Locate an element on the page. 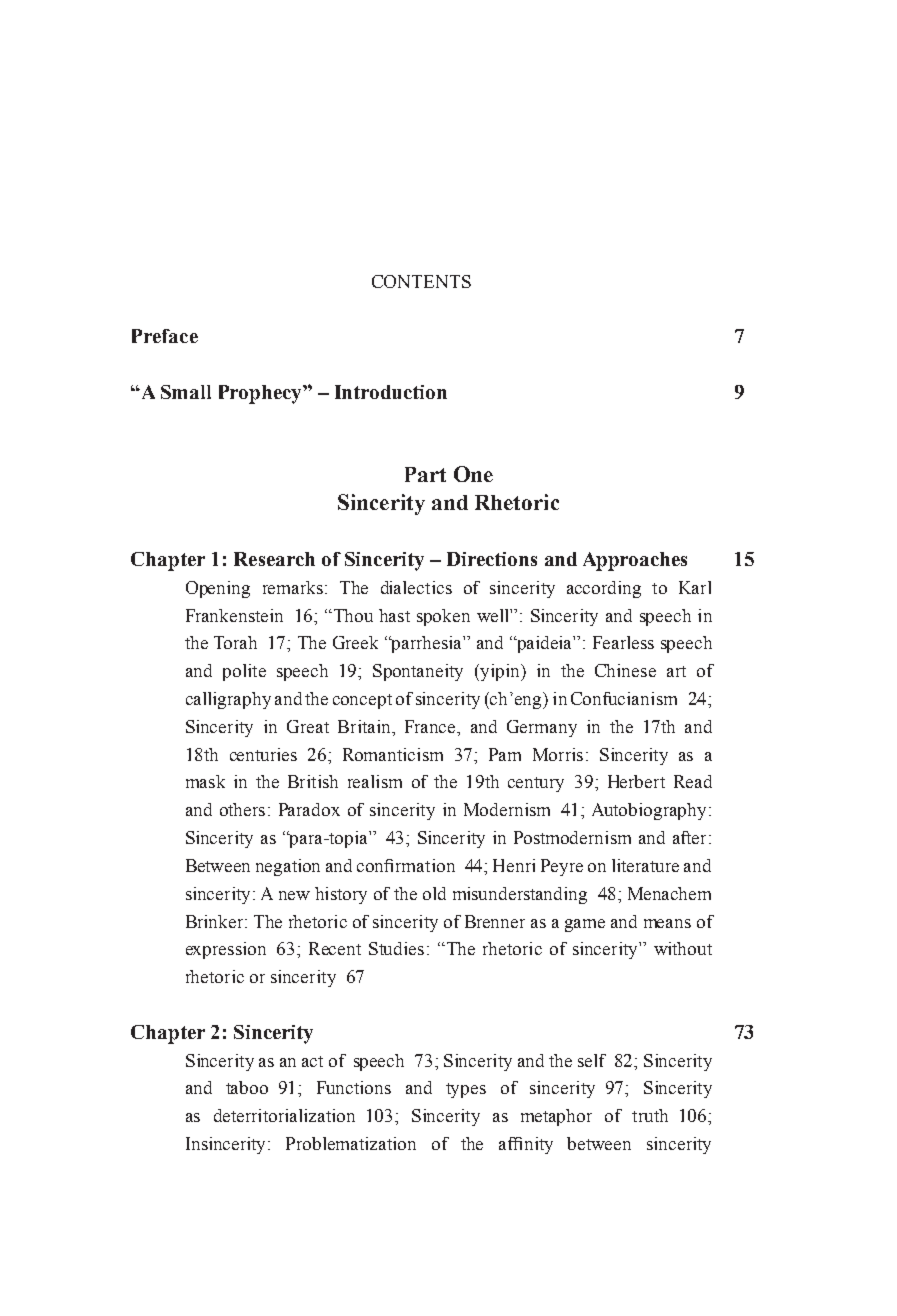  France is located at coordinates (431, 726).
